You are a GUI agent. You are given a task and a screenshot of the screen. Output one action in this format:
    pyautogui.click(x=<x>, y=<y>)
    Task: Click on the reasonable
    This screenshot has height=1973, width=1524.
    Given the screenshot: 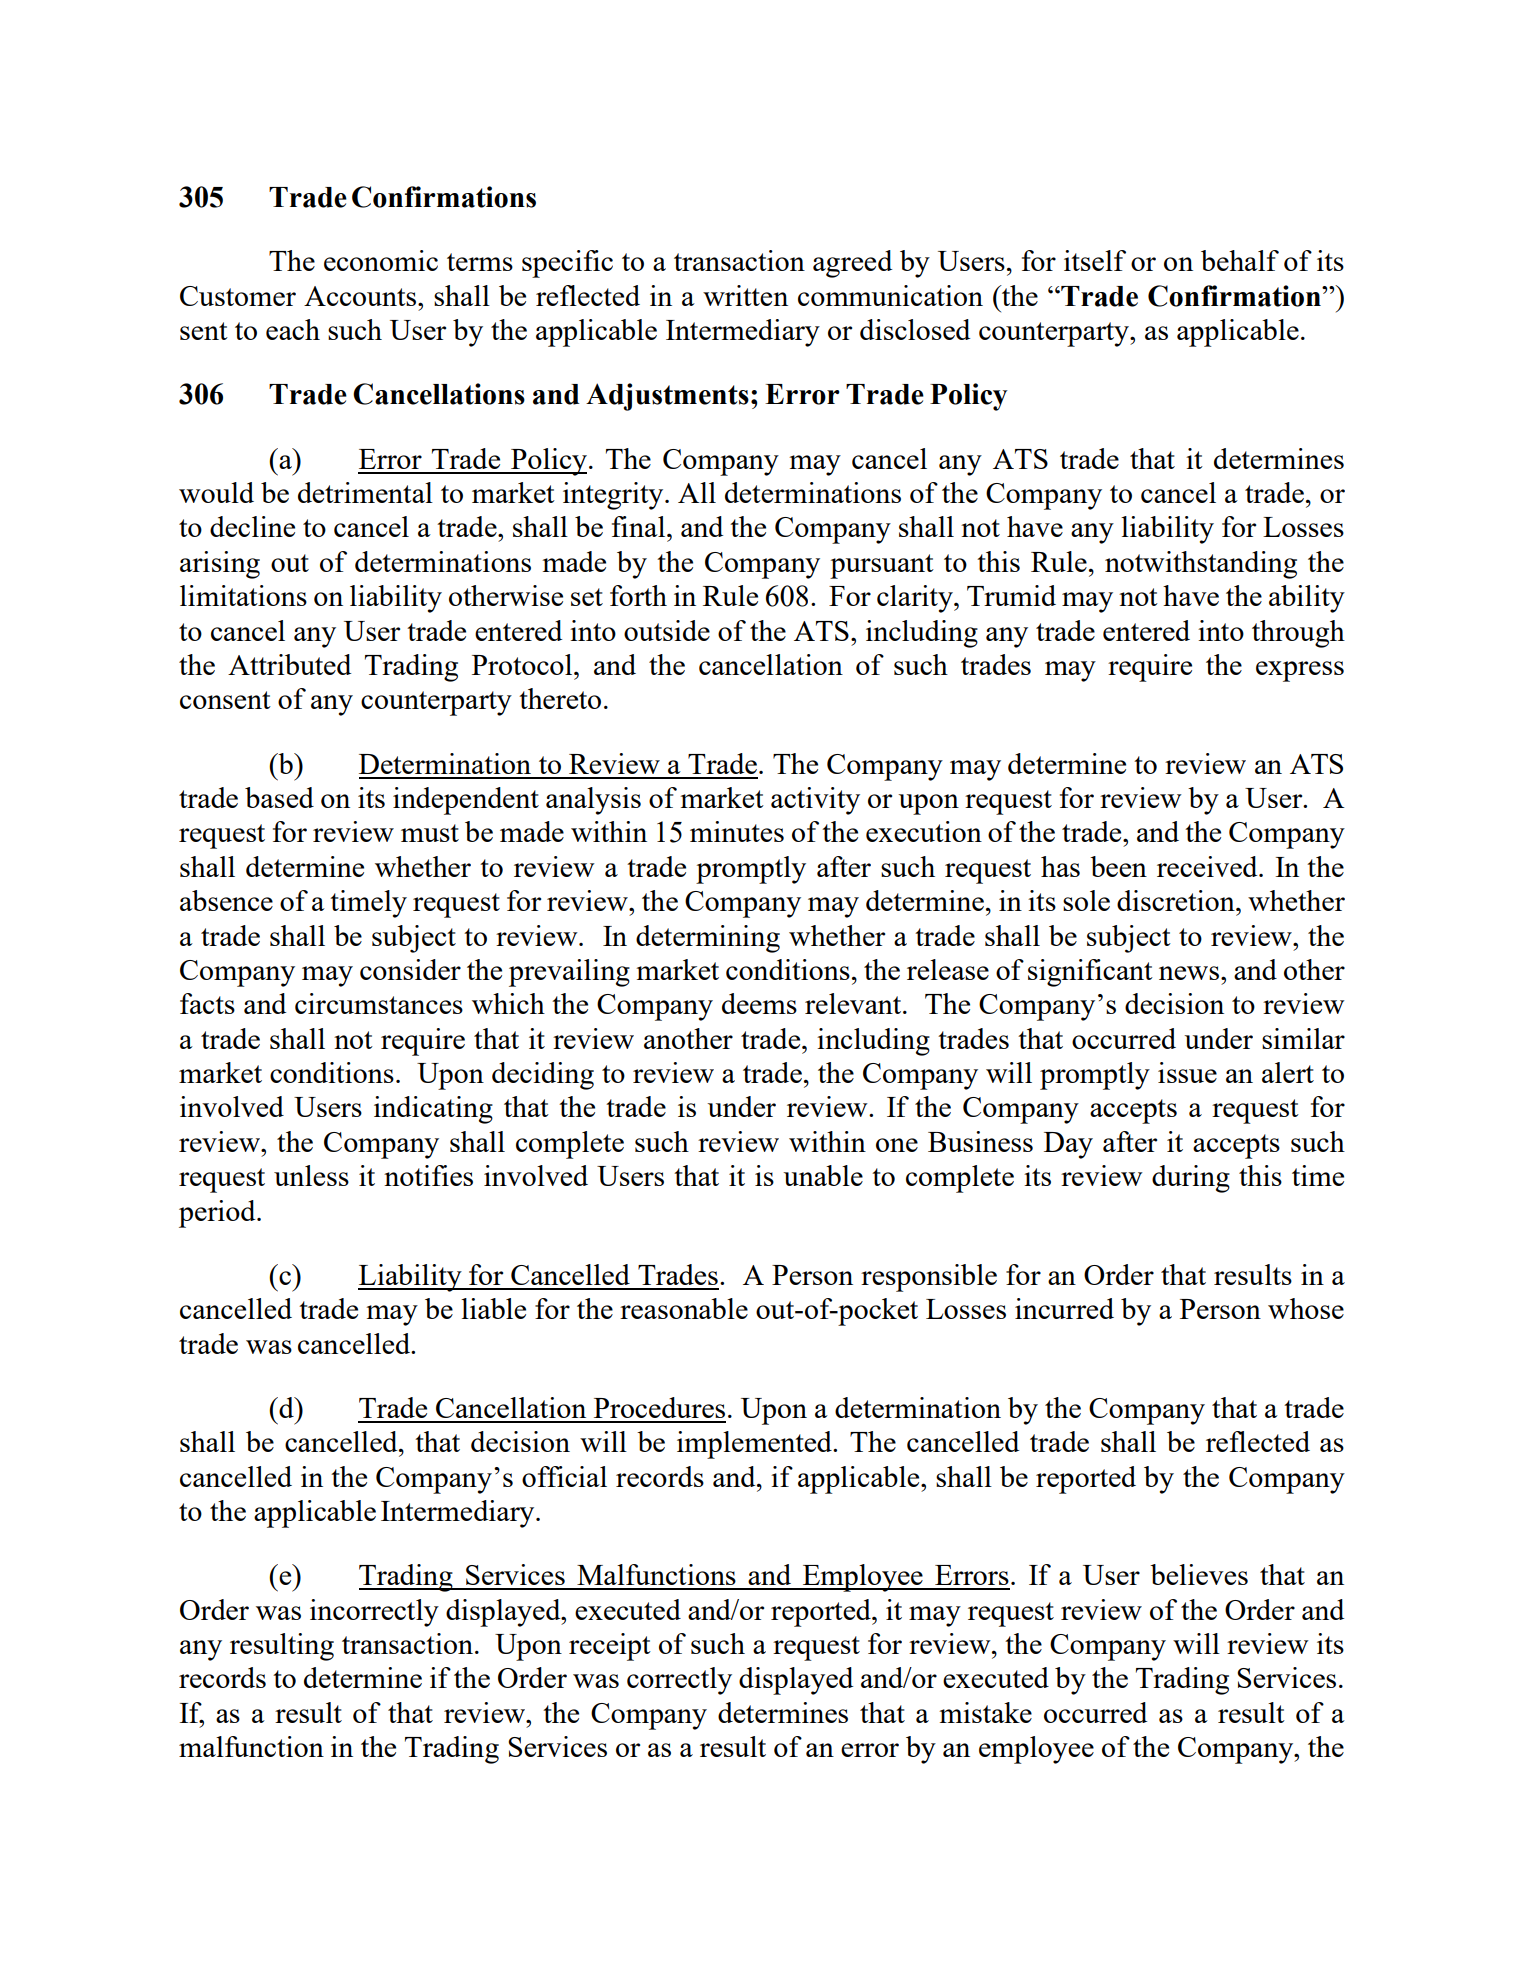 What is the action you would take?
    pyautogui.click(x=684, y=1308)
